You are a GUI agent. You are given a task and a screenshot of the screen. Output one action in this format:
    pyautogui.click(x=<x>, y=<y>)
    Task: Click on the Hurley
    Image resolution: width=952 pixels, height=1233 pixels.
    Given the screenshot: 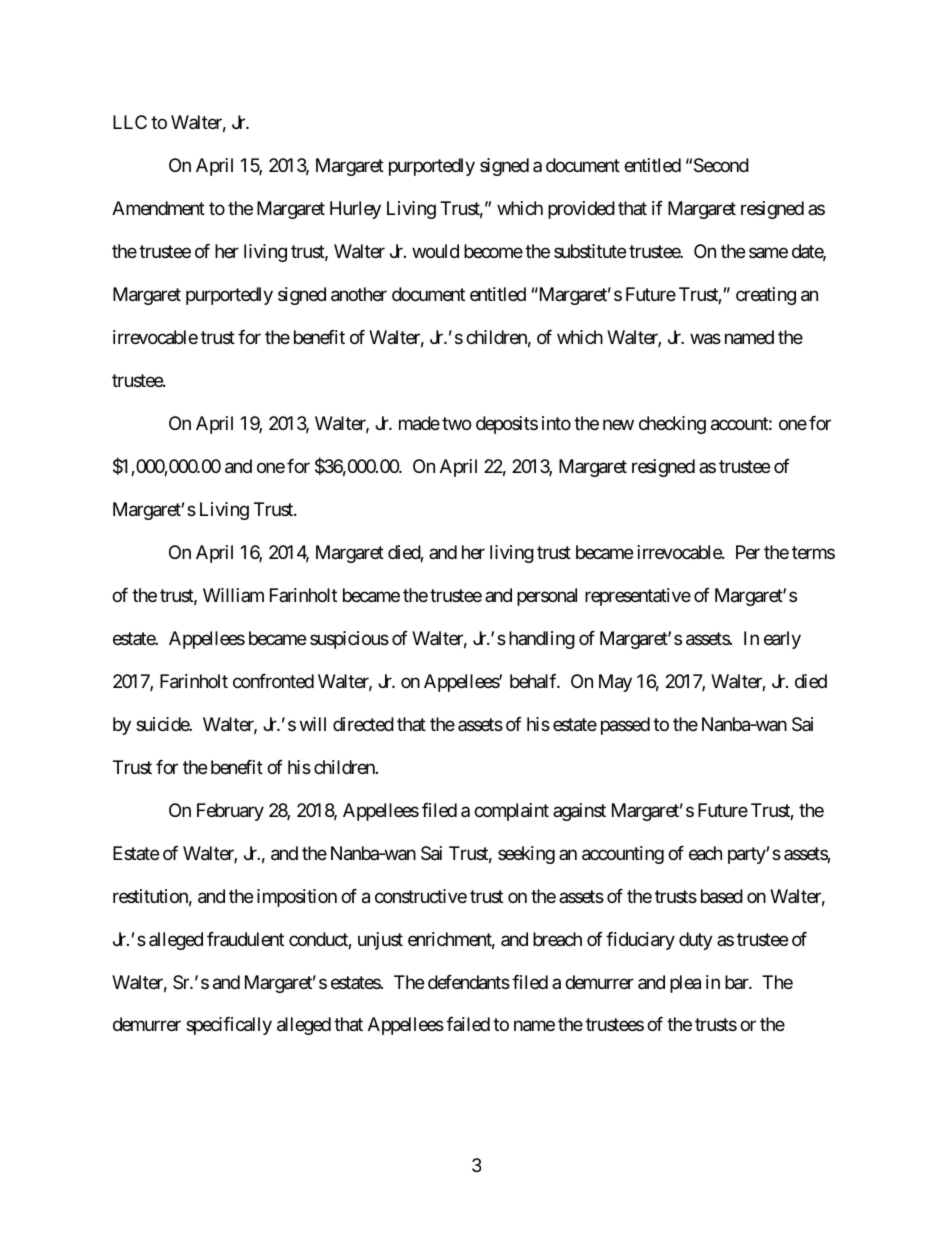 What is the action you would take?
    pyautogui.click(x=355, y=210)
